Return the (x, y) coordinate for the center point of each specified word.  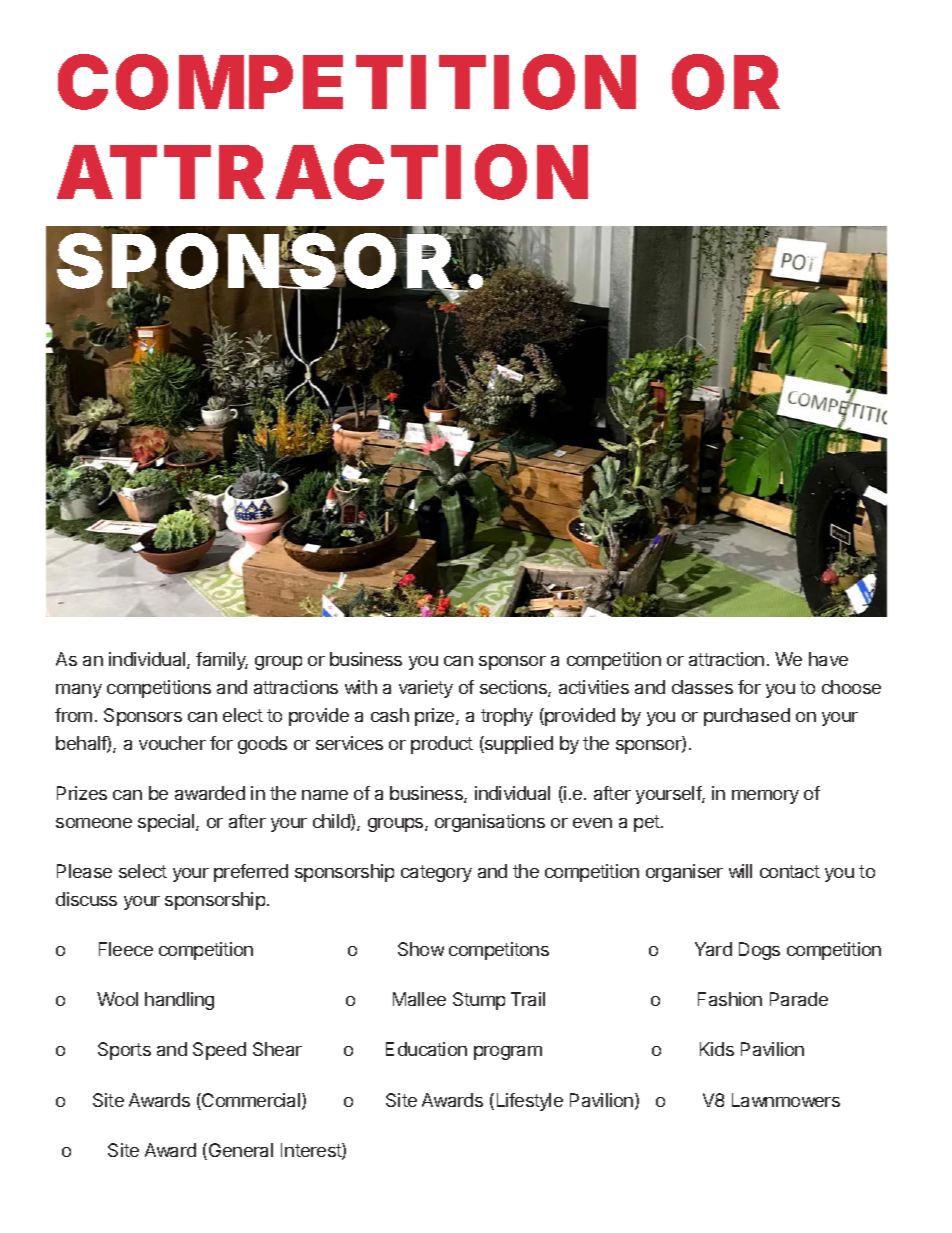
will (740, 871)
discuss (86, 899)
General (239, 1151)
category (436, 873)
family (222, 661)
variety (426, 689)
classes (702, 687)
